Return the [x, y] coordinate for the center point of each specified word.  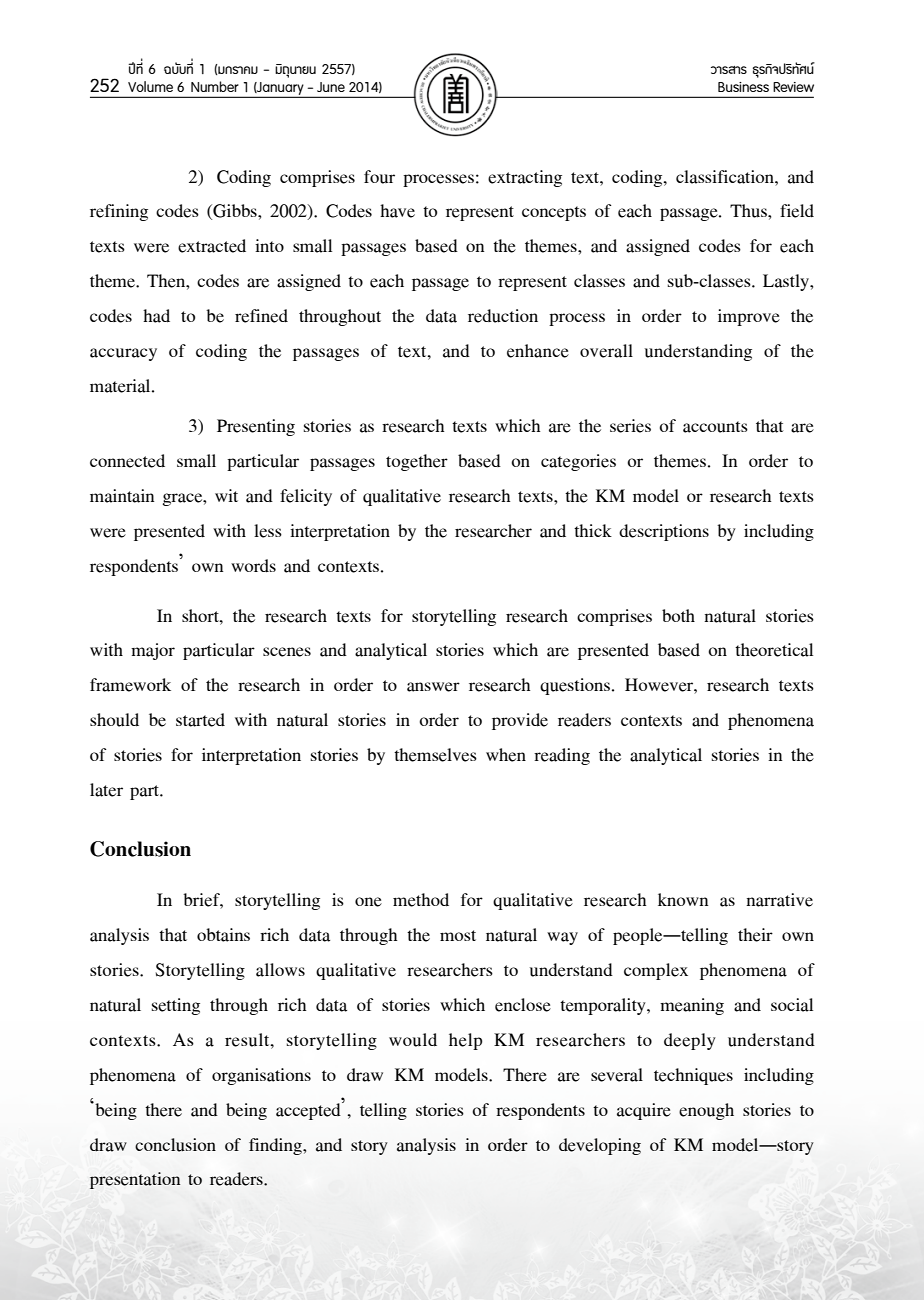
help [465, 1041]
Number [215, 86]
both [678, 615]
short [201, 615]
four [379, 177]
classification [726, 177]
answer [433, 687]
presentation [135, 1180]
